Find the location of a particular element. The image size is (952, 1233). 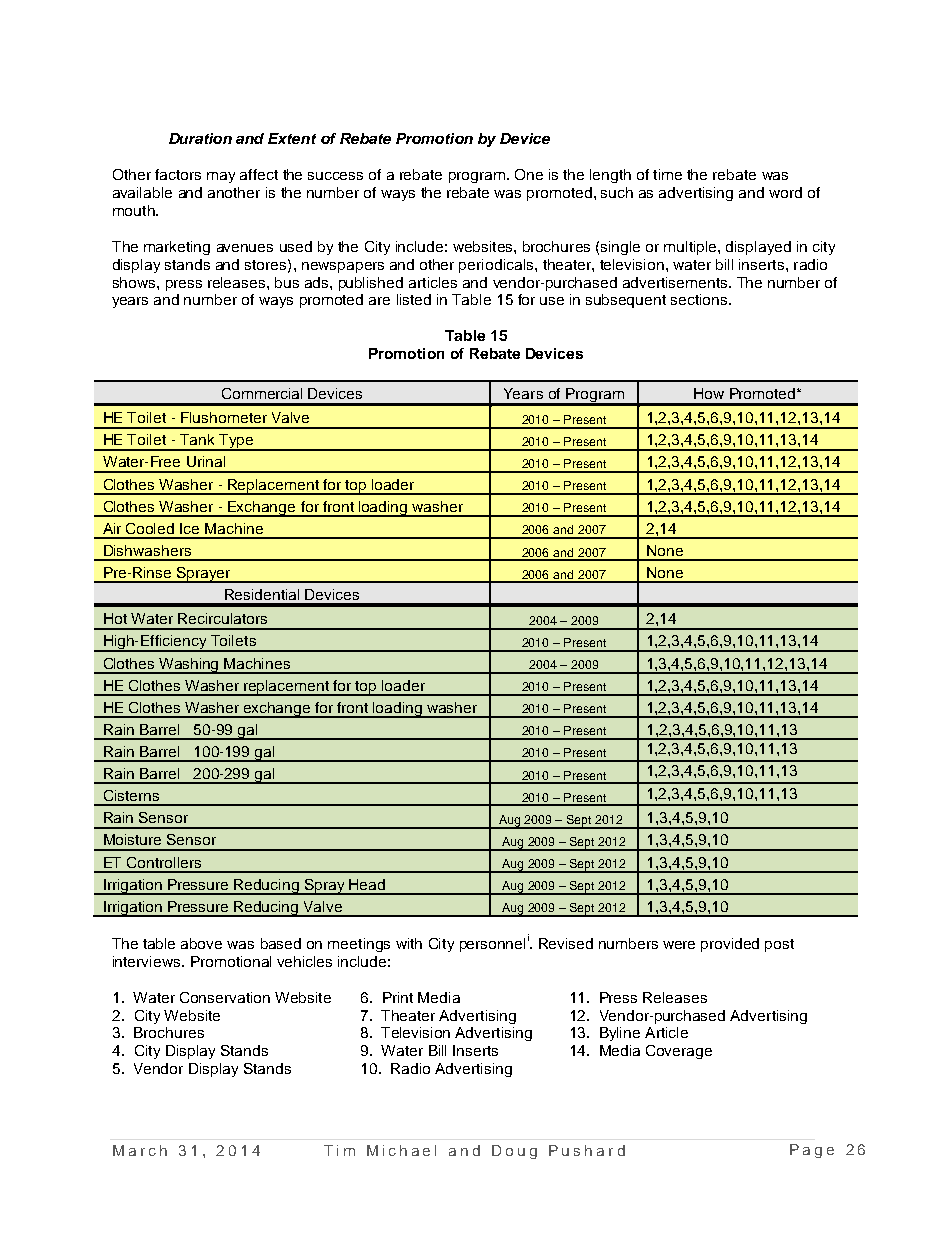

factors is located at coordinates (178, 174).
